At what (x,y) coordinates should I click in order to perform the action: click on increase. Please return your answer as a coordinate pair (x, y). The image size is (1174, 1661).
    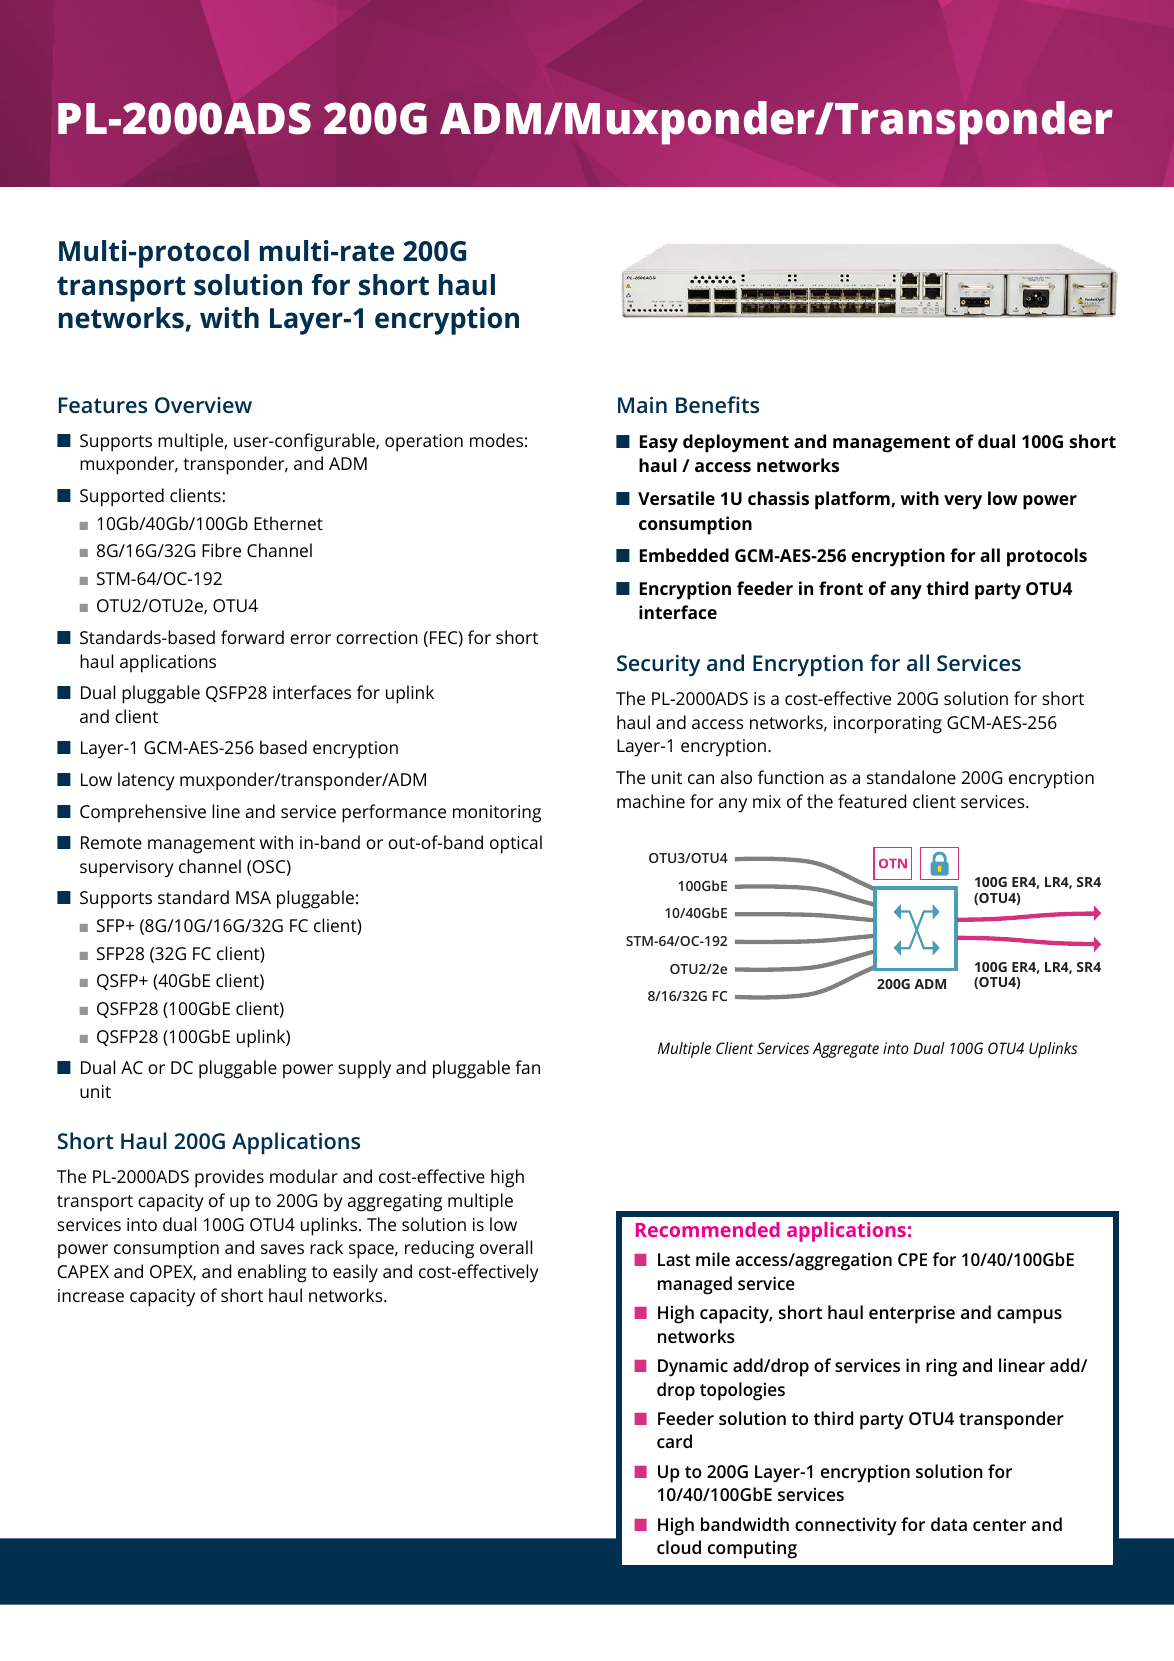
    Looking at the image, I should click on (91, 1295).
